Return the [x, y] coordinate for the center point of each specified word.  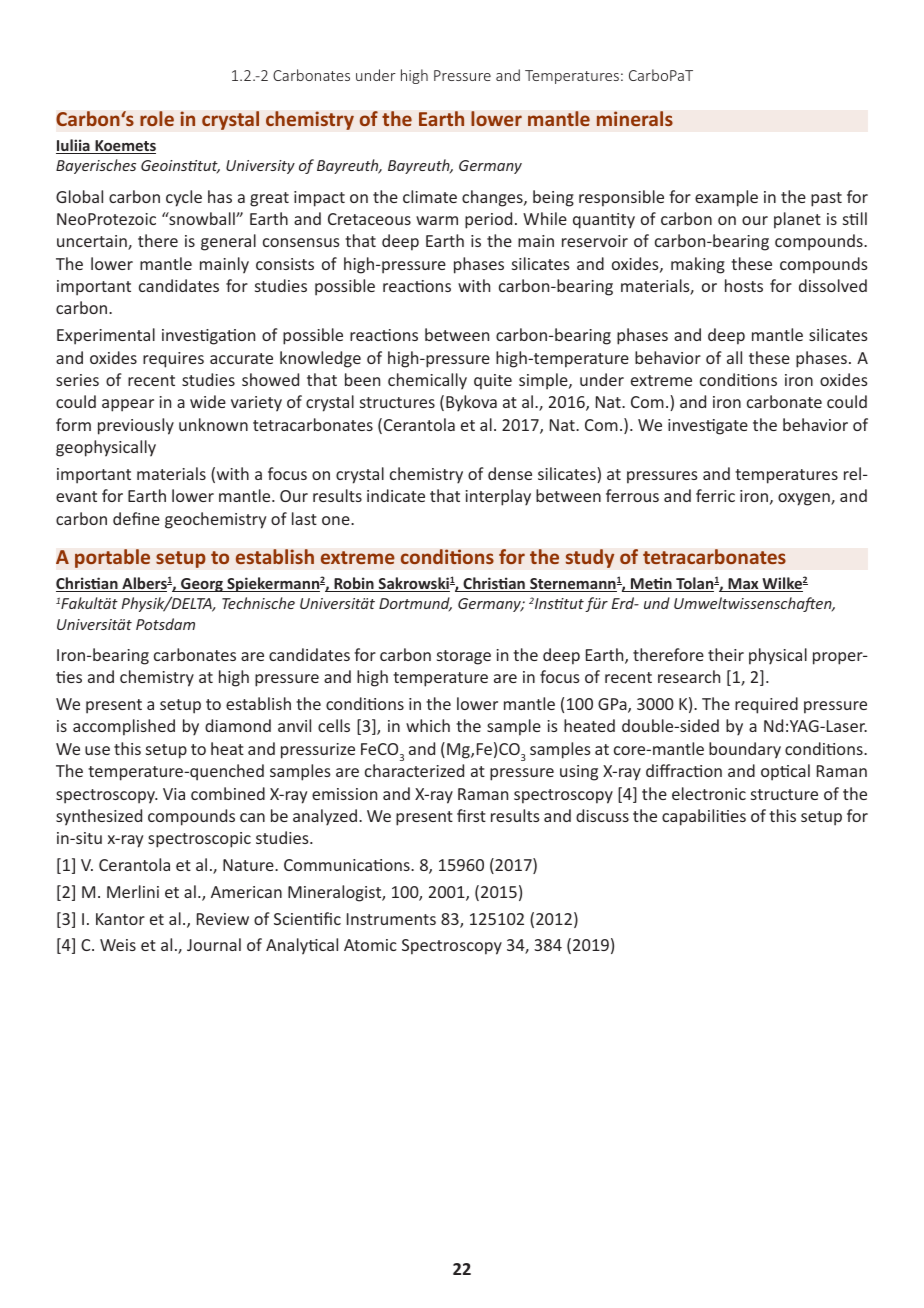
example [726, 198]
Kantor [120, 919]
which [428, 725]
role [157, 119]
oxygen [805, 499]
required [766, 705]
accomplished [124, 727]
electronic [709, 793]
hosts [744, 285]
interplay [498, 497]
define [136, 518]
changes [493, 198]
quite [493, 382]
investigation [208, 337]
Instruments [391, 919]
